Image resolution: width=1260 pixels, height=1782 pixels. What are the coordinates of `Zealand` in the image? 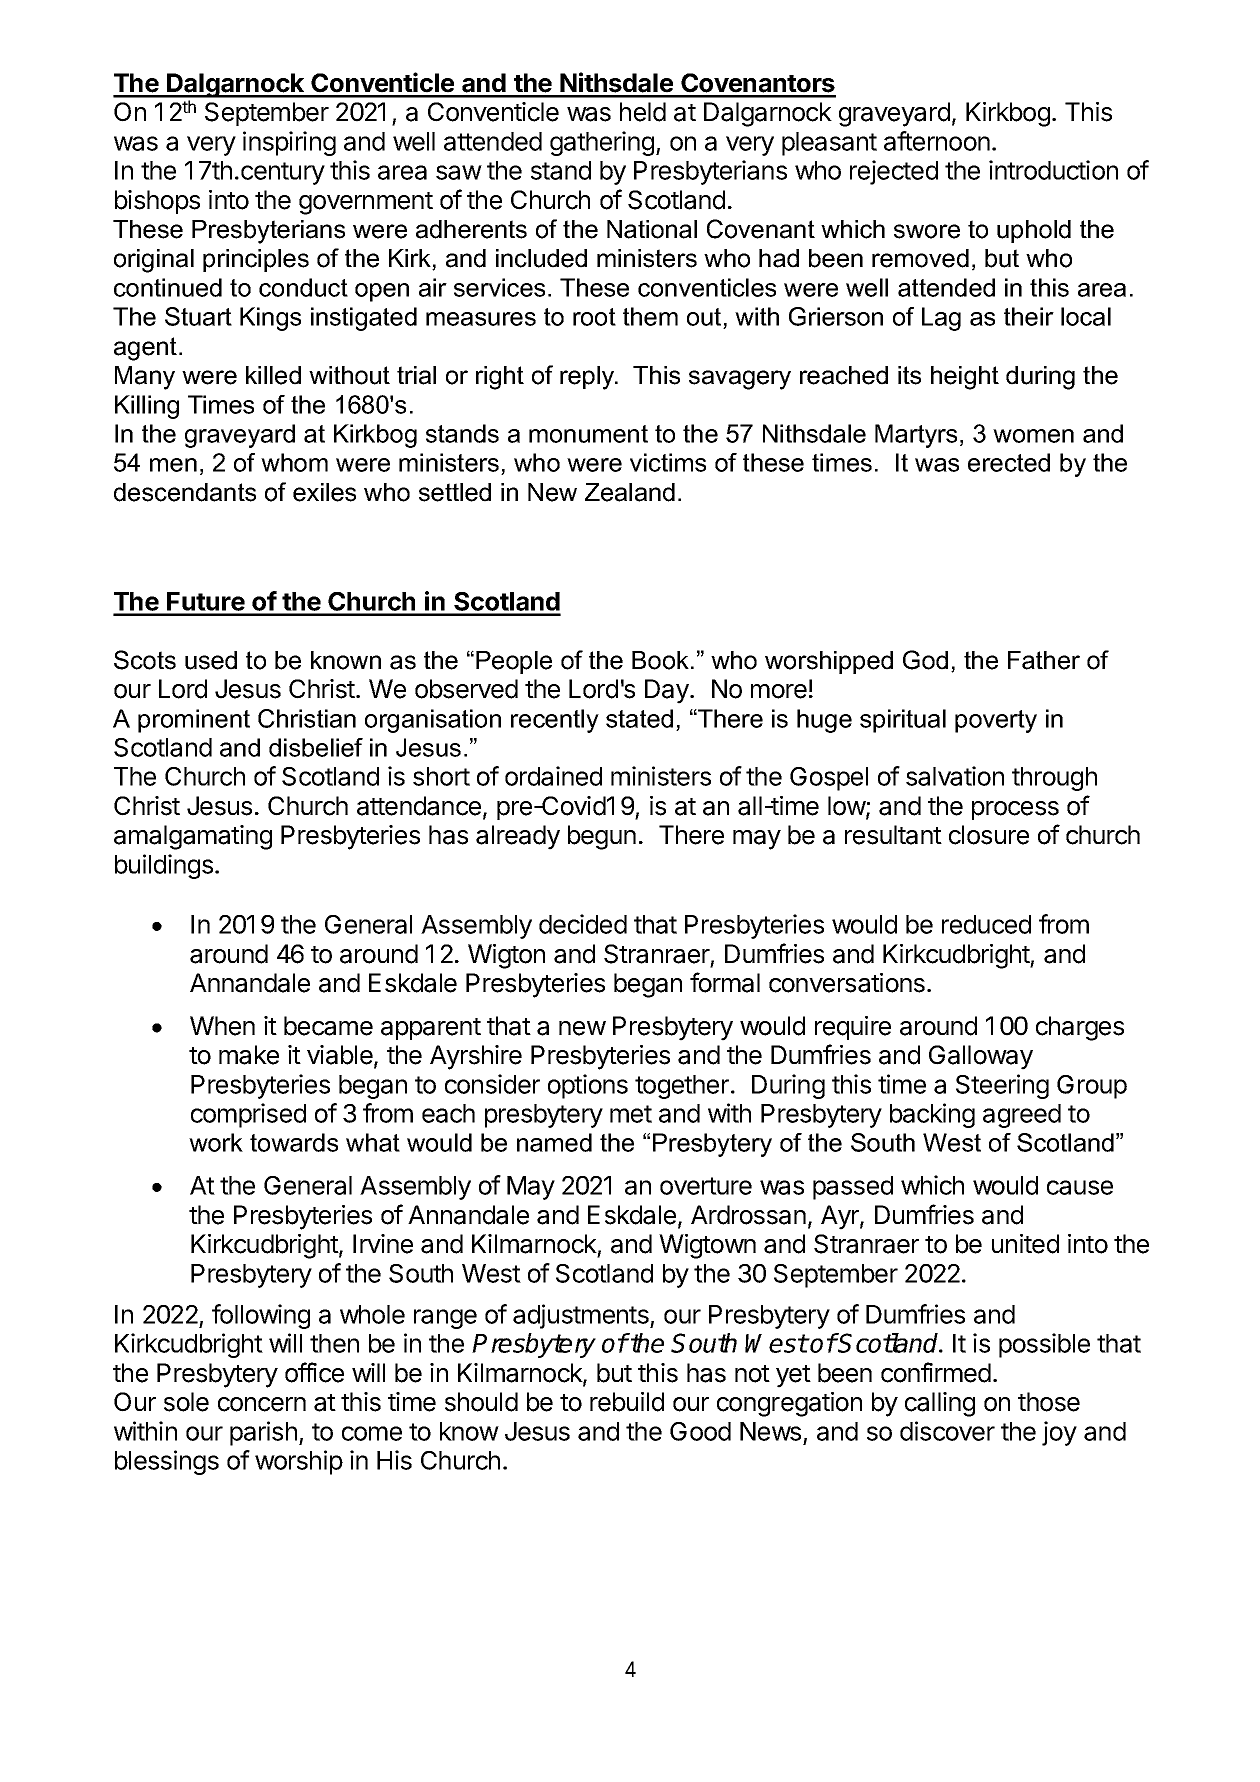 It's located at (630, 492).
